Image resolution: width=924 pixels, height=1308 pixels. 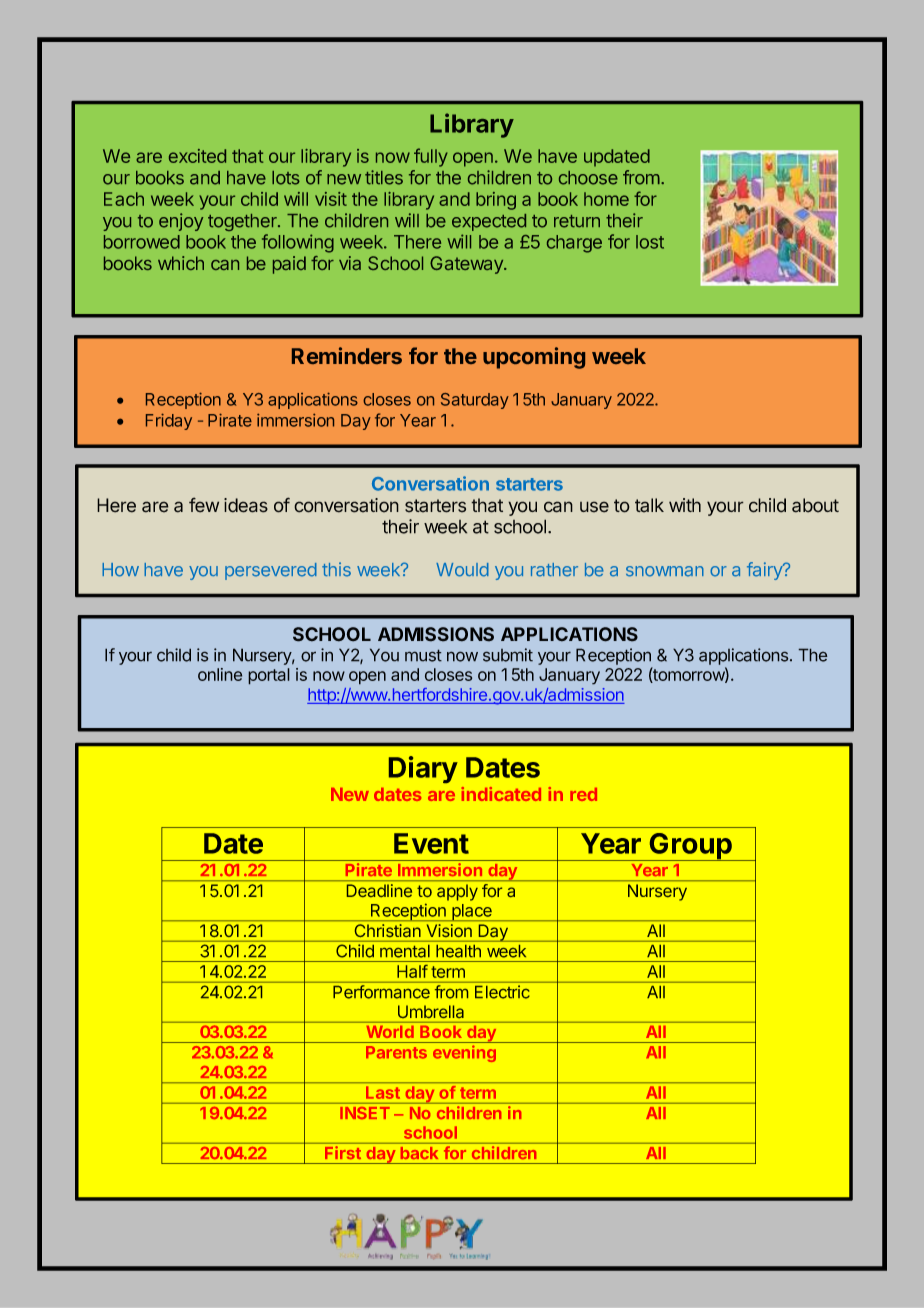 I want to click on fairy, so click(x=765, y=571).
